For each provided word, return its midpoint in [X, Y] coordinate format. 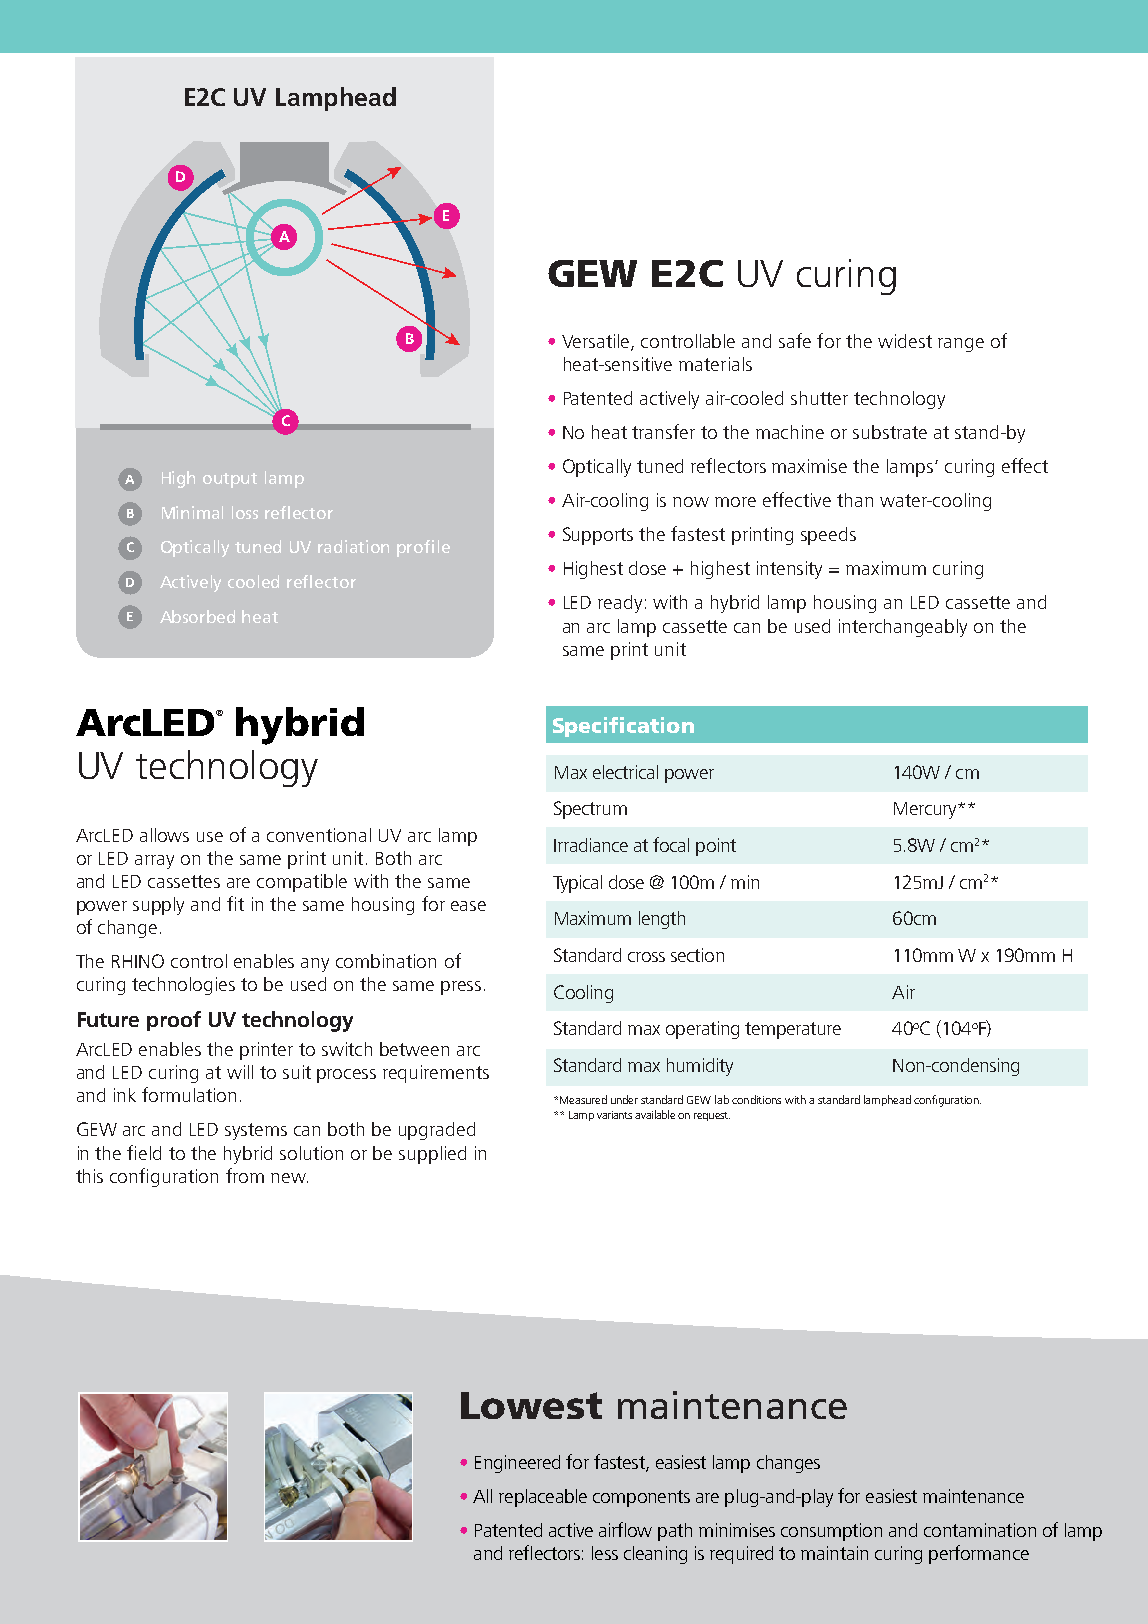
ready [620, 604]
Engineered [517, 1464]
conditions [756, 1099]
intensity [789, 570]
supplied [432, 1155]
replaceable [543, 1498]
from [245, 1175]
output [230, 480]
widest [905, 341]
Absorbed [197, 616]
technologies [183, 986]
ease [468, 906]
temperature [793, 1030]
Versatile [597, 342]
